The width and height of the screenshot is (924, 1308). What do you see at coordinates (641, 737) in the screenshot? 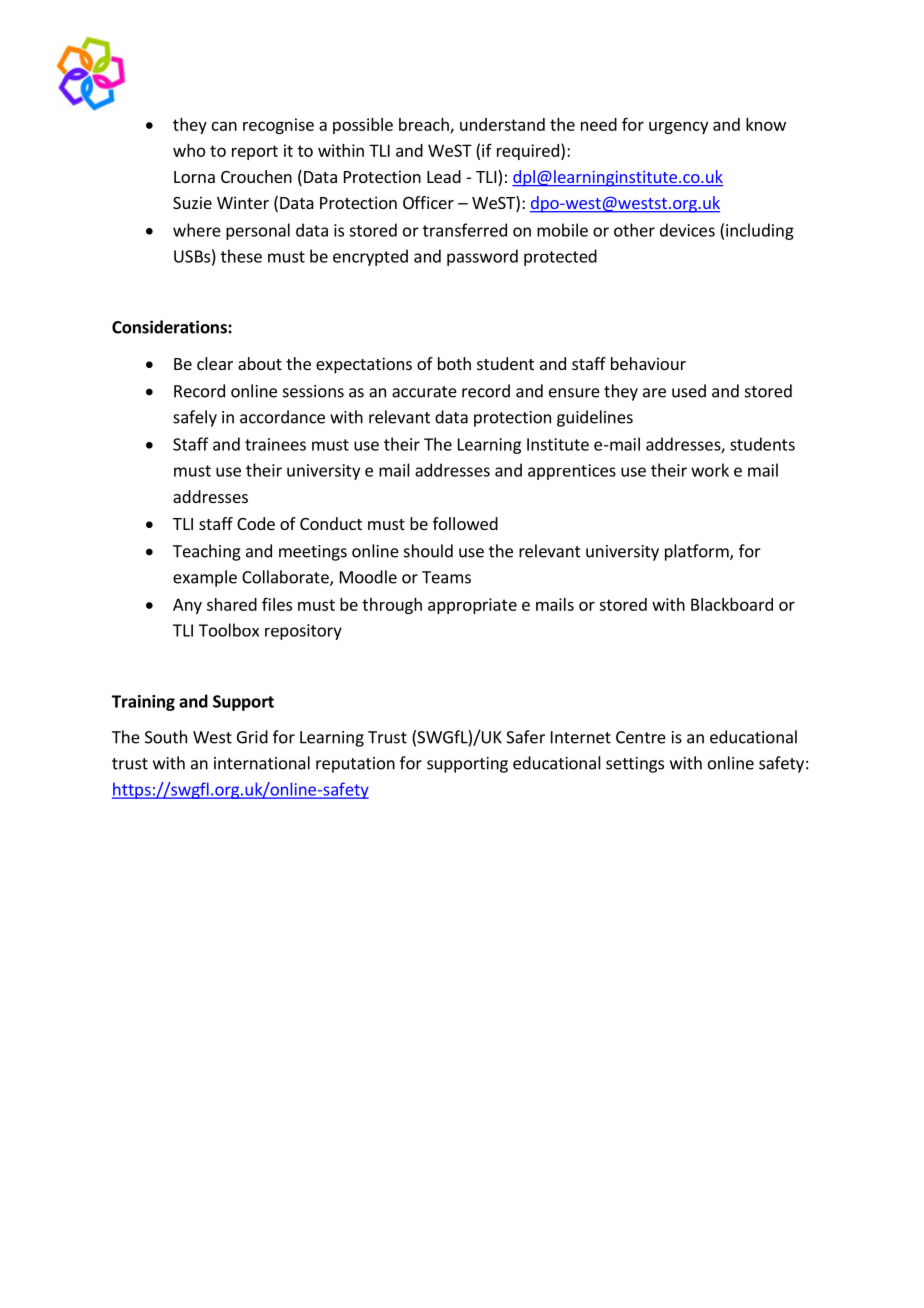
I see `Centre` at bounding box center [641, 737].
